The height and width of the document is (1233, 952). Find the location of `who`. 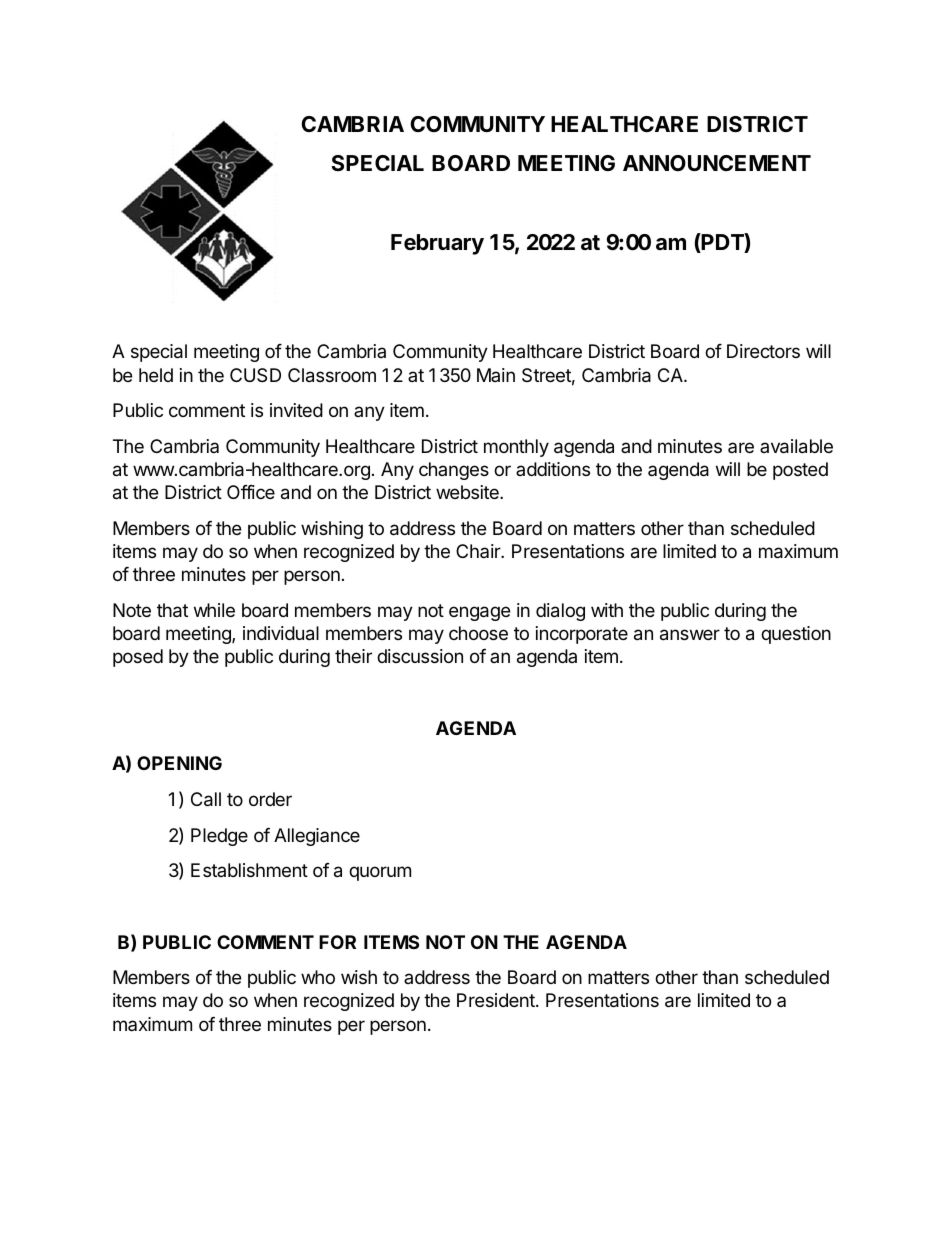

who is located at coordinates (318, 977).
